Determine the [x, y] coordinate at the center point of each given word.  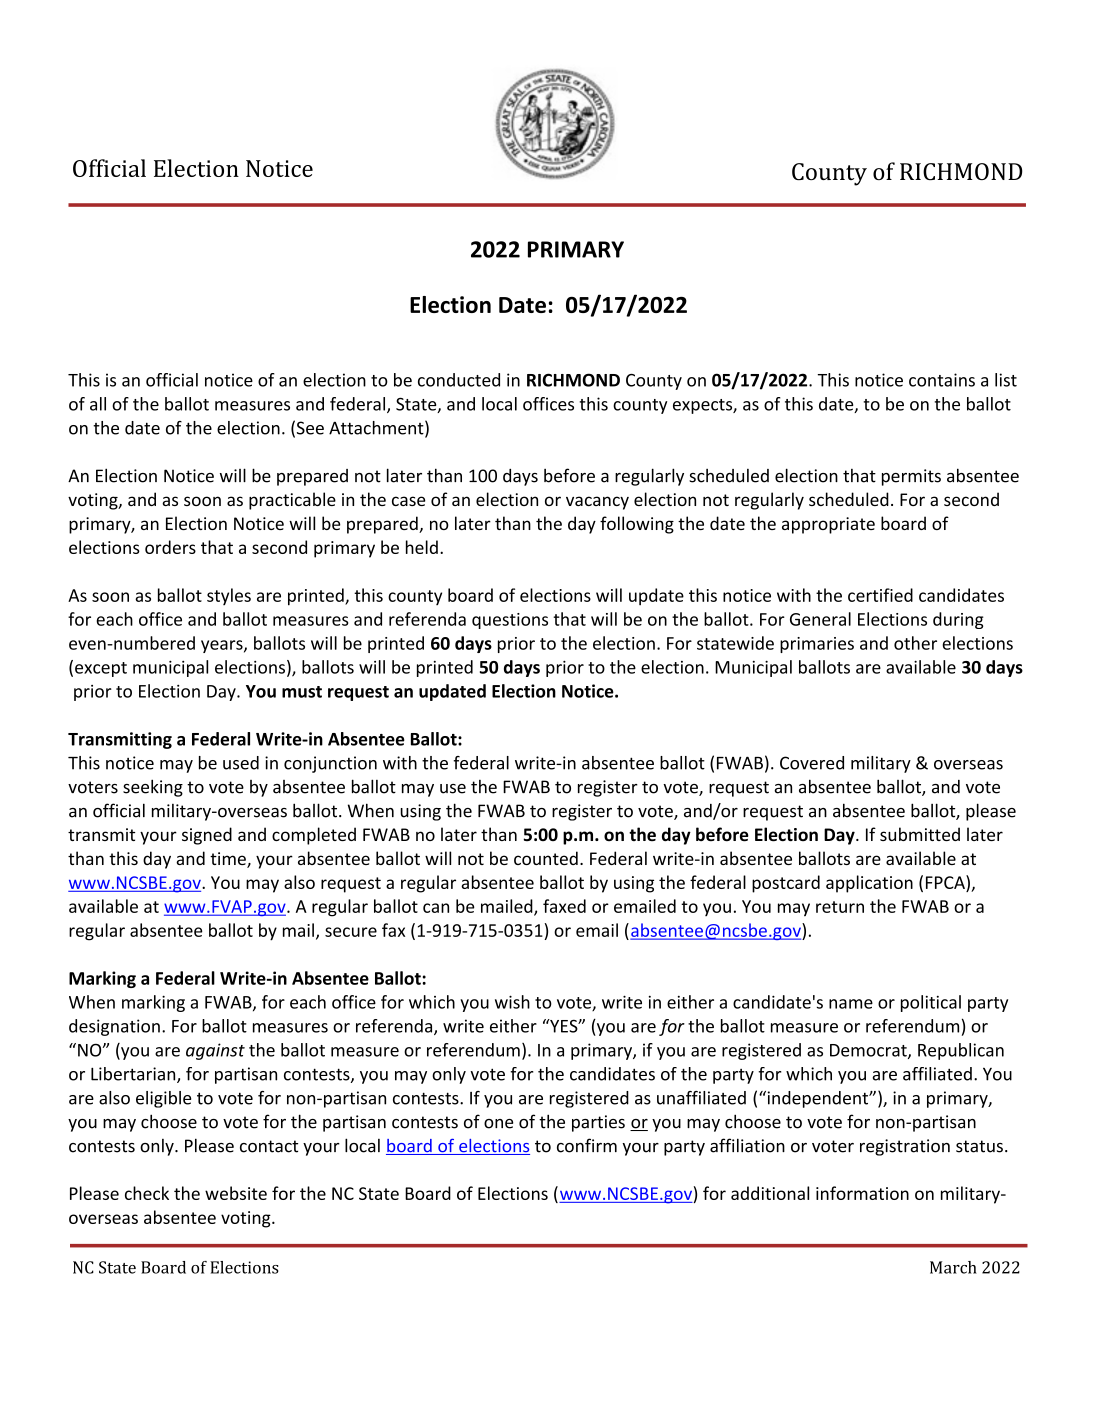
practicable [292, 501]
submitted [920, 834]
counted [546, 858]
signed [207, 836]
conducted [459, 380]
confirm [587, 1145]
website [236, 1193]
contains [942, 380]
